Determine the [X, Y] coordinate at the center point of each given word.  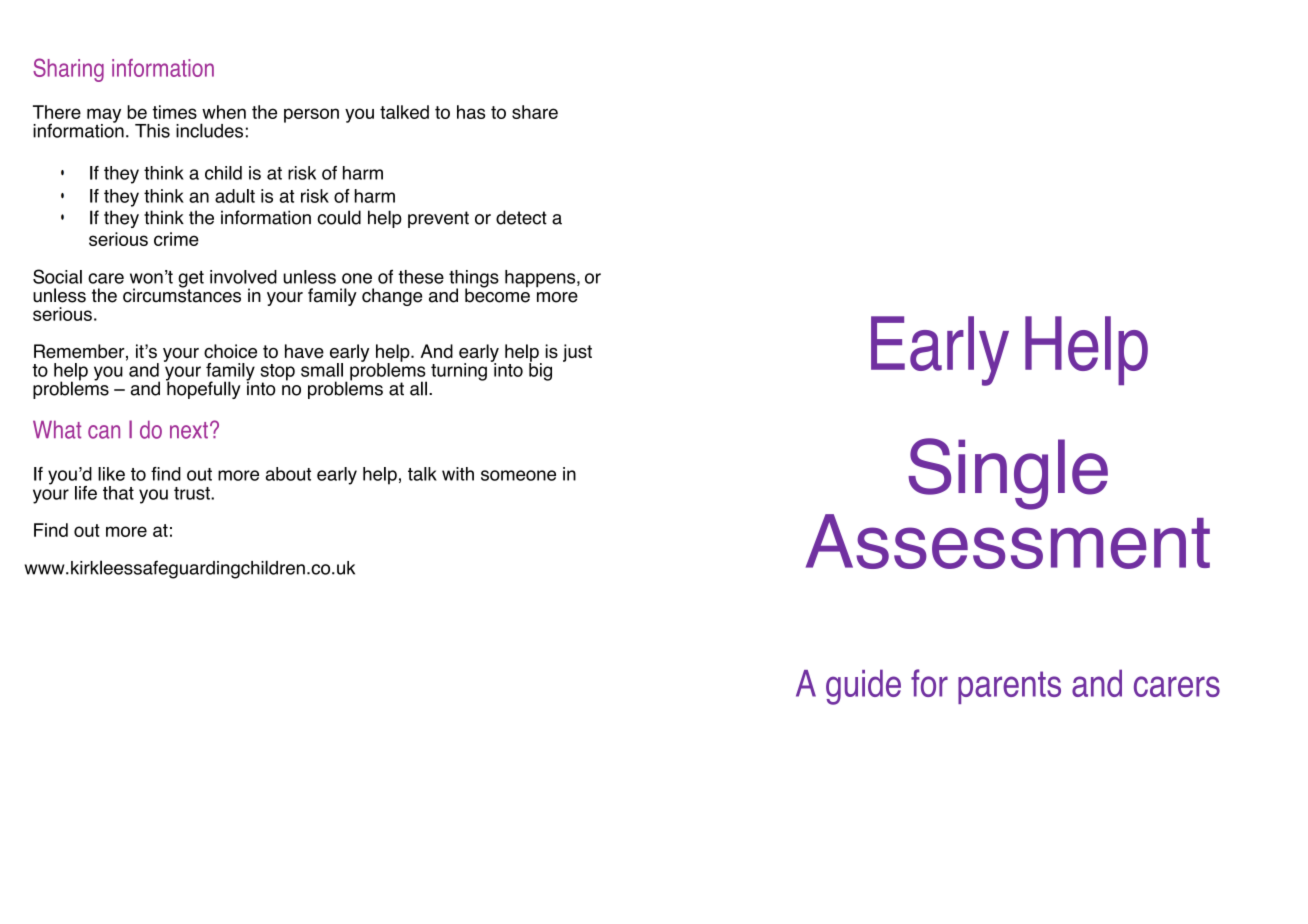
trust [193, 493]
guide [863, 687]
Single [1008, 474]
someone [518, 475]
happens [541, 279]
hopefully [203, 389]
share [535, 112]
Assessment [1008, 541]
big [540, 371]
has [471, 112]
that [118, 493]
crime [176, 239]
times [174, 112]
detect [521, 217]
